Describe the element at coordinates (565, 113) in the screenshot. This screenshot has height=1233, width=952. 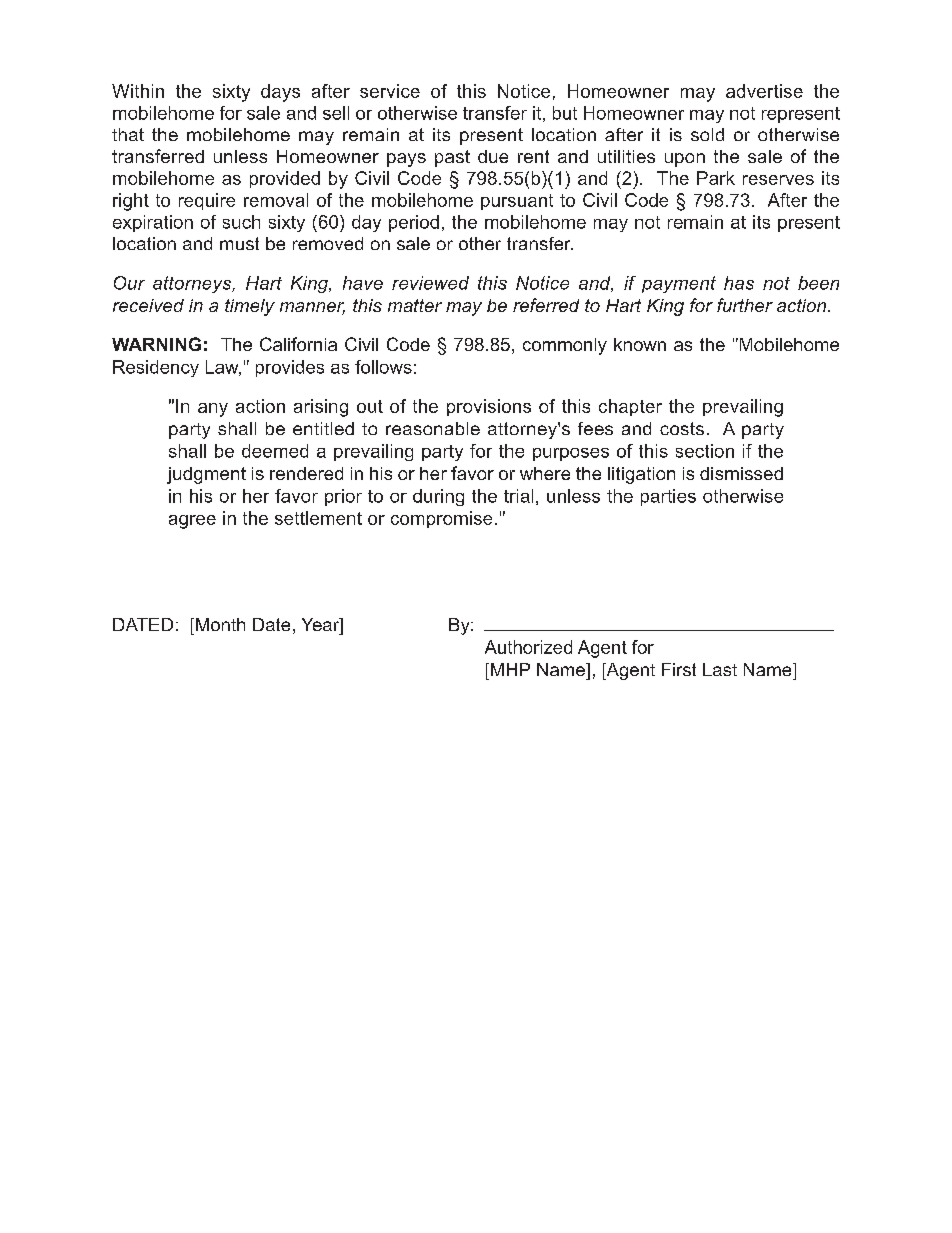
I see `but` at that location.
